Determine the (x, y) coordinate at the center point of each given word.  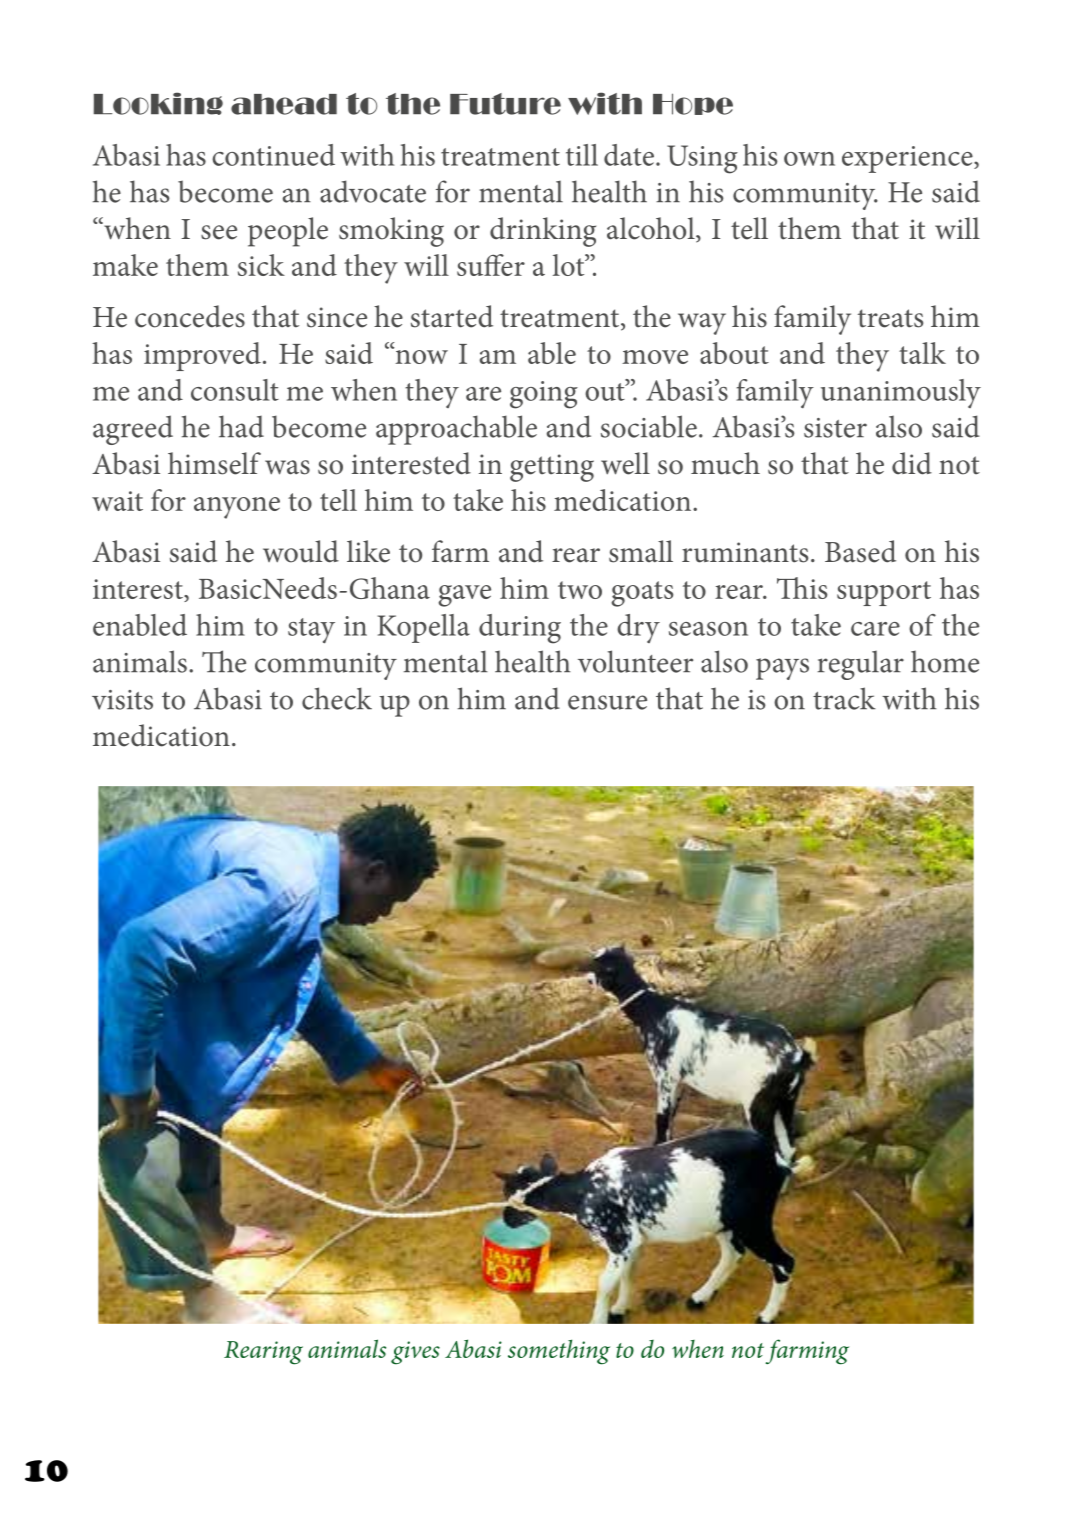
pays (782, 669)
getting (552, 468)
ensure (607, 702)
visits (122, 700)
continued (273, 155)
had (241, 426)
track (844, 698)
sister (835, 428)
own (809, 159)
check (337, 698)
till (582, 155)
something (559, 1352)
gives (415, 1353)
